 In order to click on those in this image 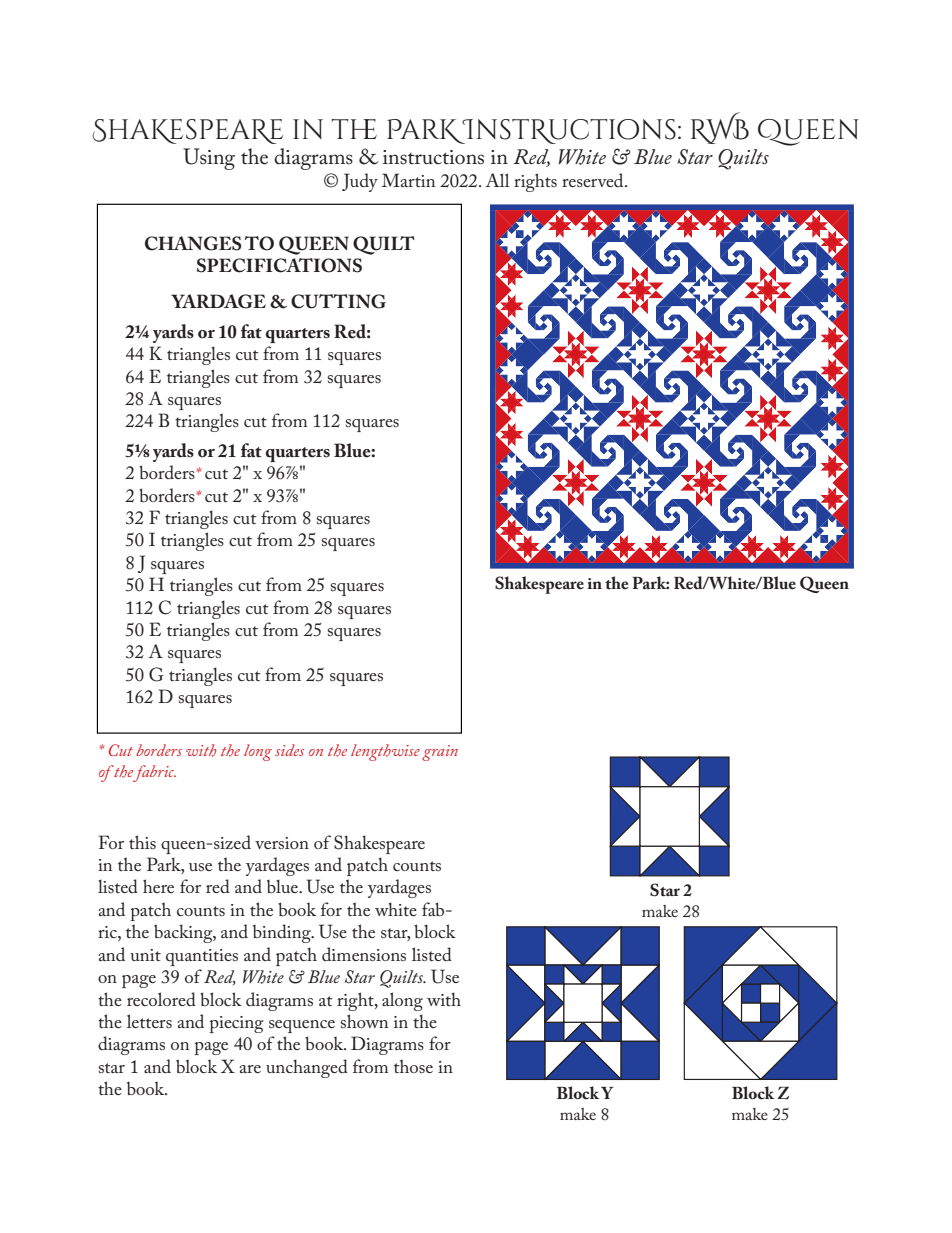, I will do `click(413, 1066)`.
